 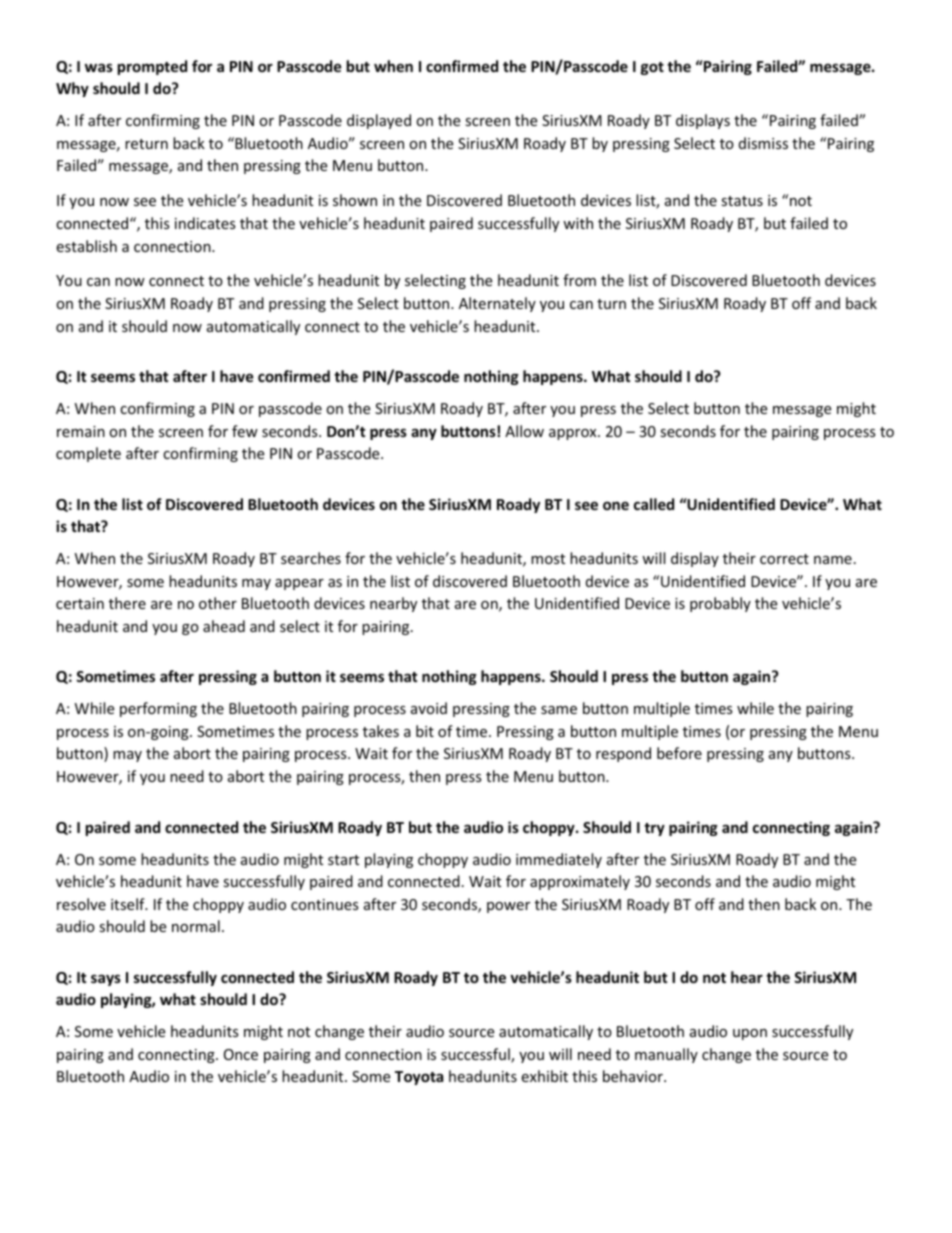 What do you see at coordinates (86, 246) in the screenshot?
I see `establish` at bounding box center [86, 246].
